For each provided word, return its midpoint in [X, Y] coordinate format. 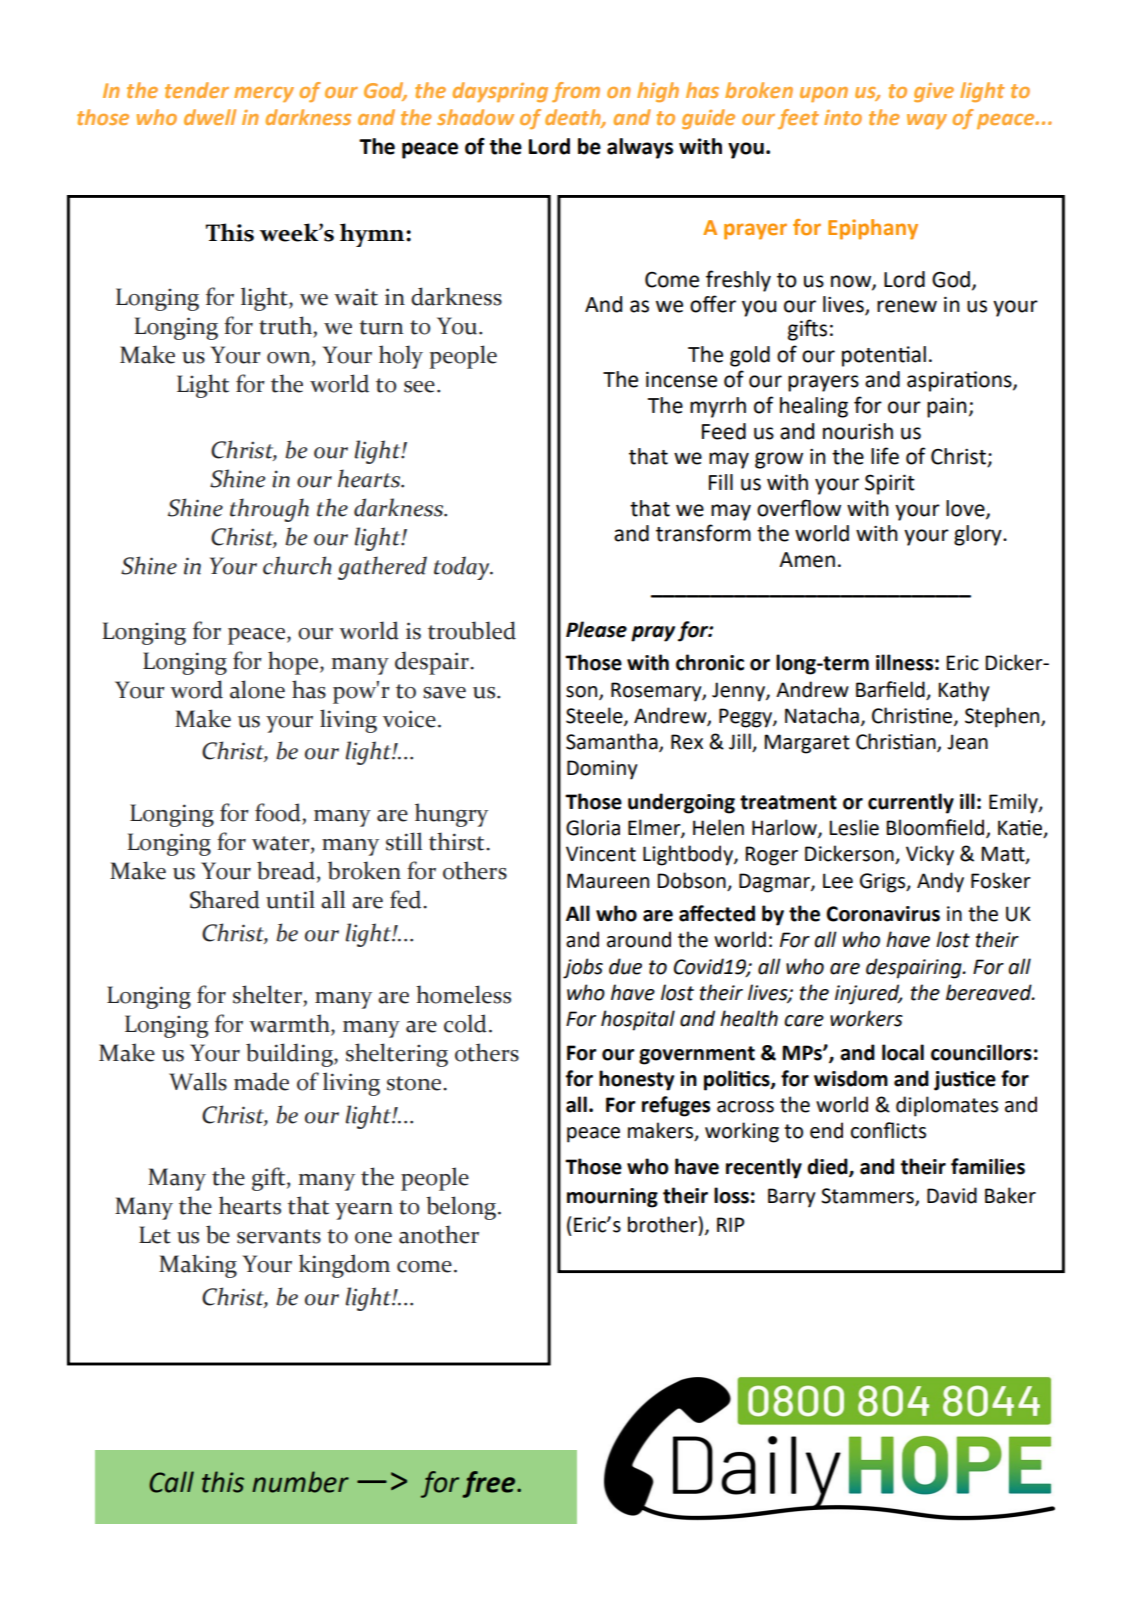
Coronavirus [883, 914]
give [934, 92]
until [290, 899]
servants [279, 1236]
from [576, 92]
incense [681, 379]
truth [285, 325]
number [300, 1482]
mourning [612, 1198]
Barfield [890, 689]
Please [596, 629]
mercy [264, 94]
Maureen [608, 881]
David [952, 1195]
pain [947, 407]
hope [294, 663]
